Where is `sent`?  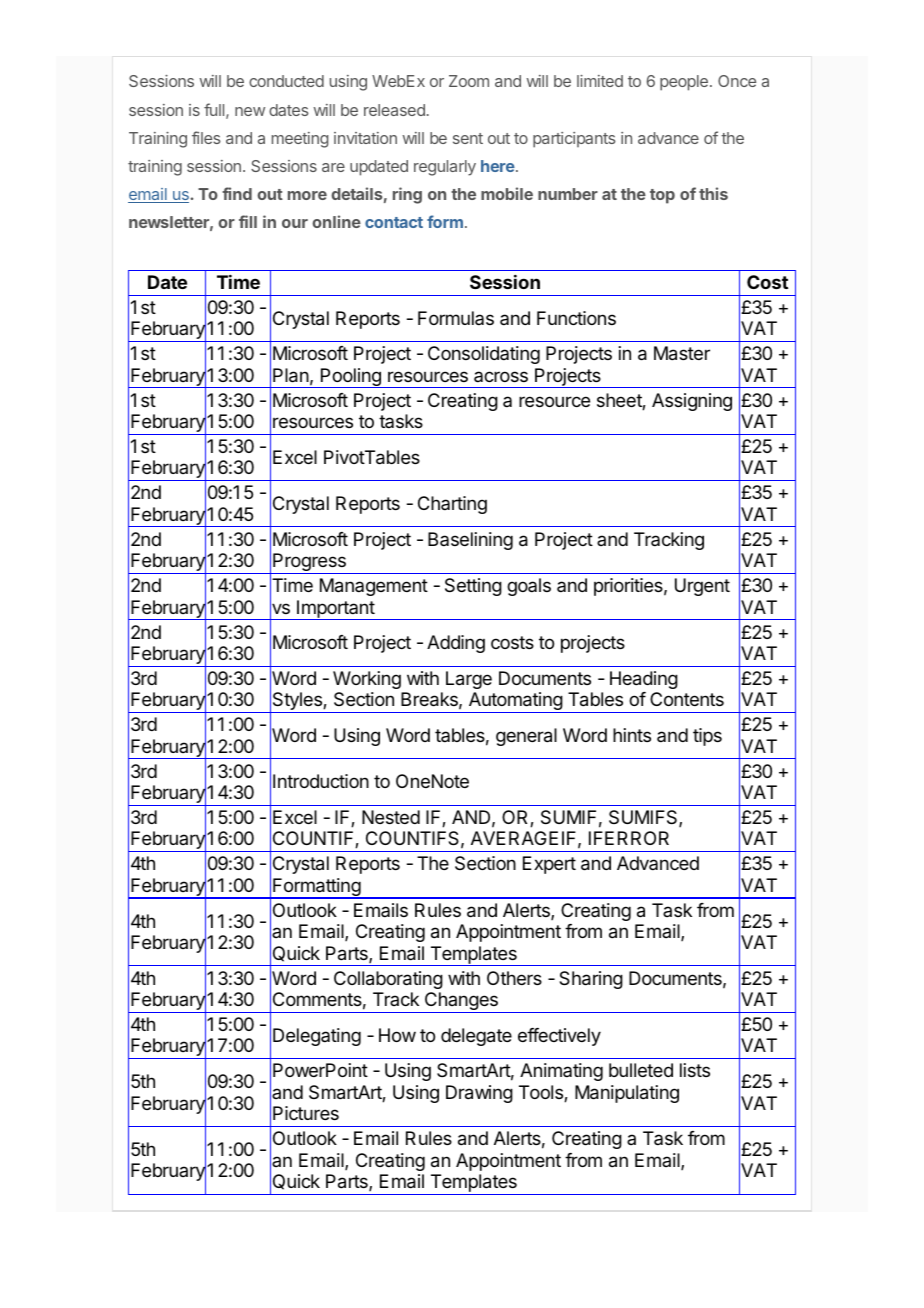
sent is located at coordinates (468, 138).
